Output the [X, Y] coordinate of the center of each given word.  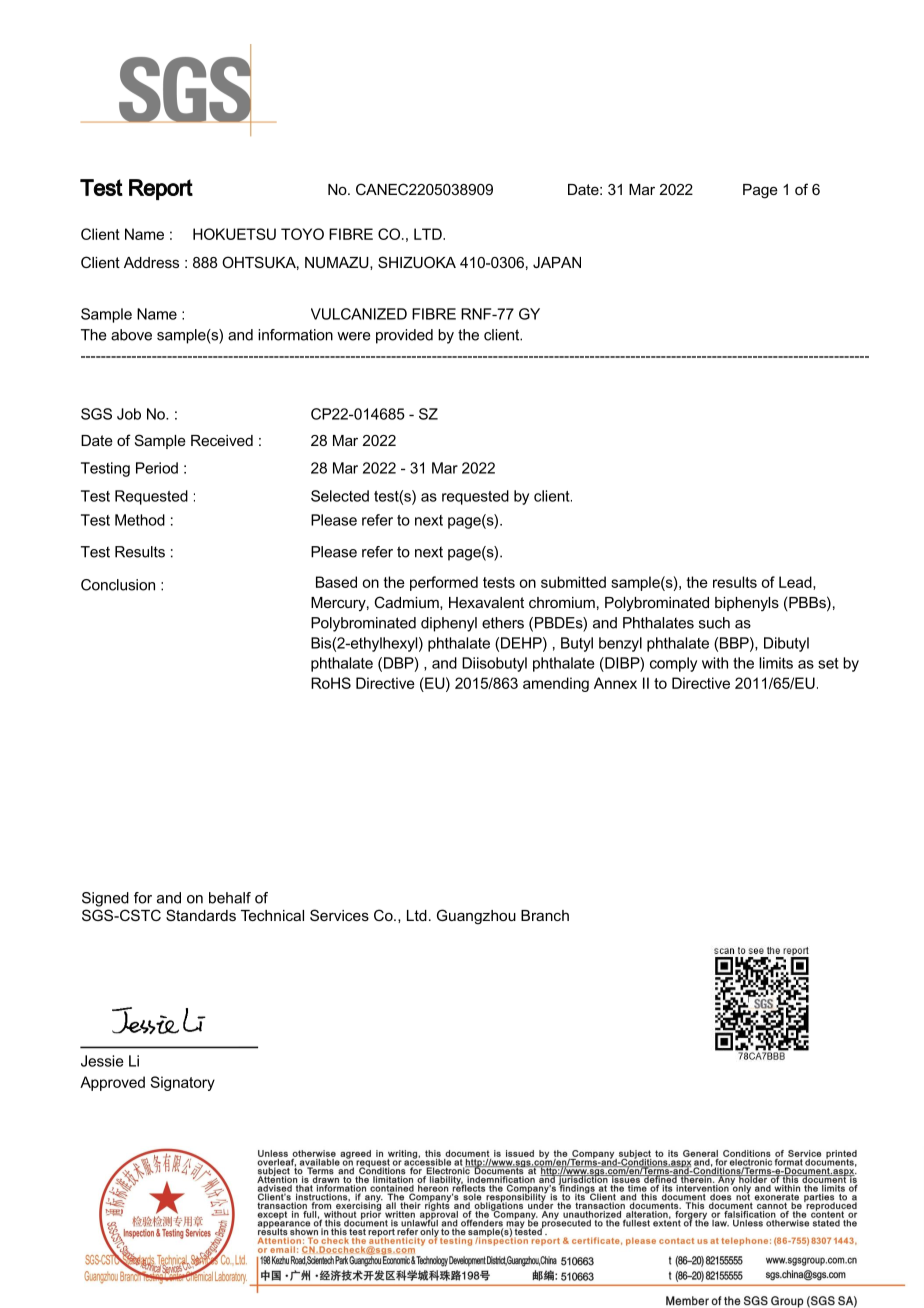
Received [222, 440]
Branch [545, 915]
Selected [340, 496]
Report [161, 189]
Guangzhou [476, 917]
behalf [230, 898]
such [714, 623]
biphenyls [747, 604]
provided [404, 336]
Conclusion [118, 585]
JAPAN [557, 262]
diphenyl [449, 624]
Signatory [182, 1083]
